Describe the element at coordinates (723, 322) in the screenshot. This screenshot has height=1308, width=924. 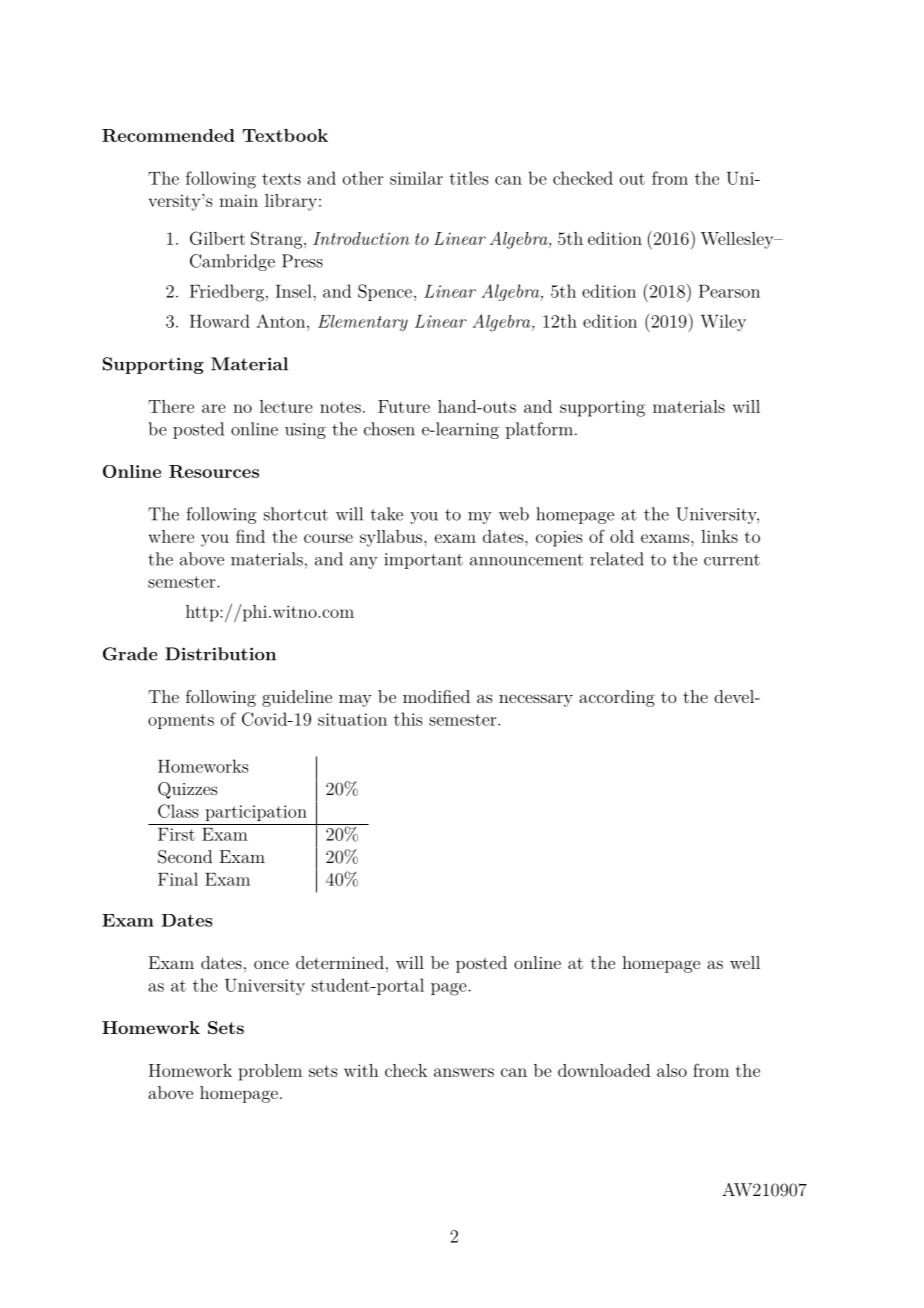
I see `Wiley` at that location.
